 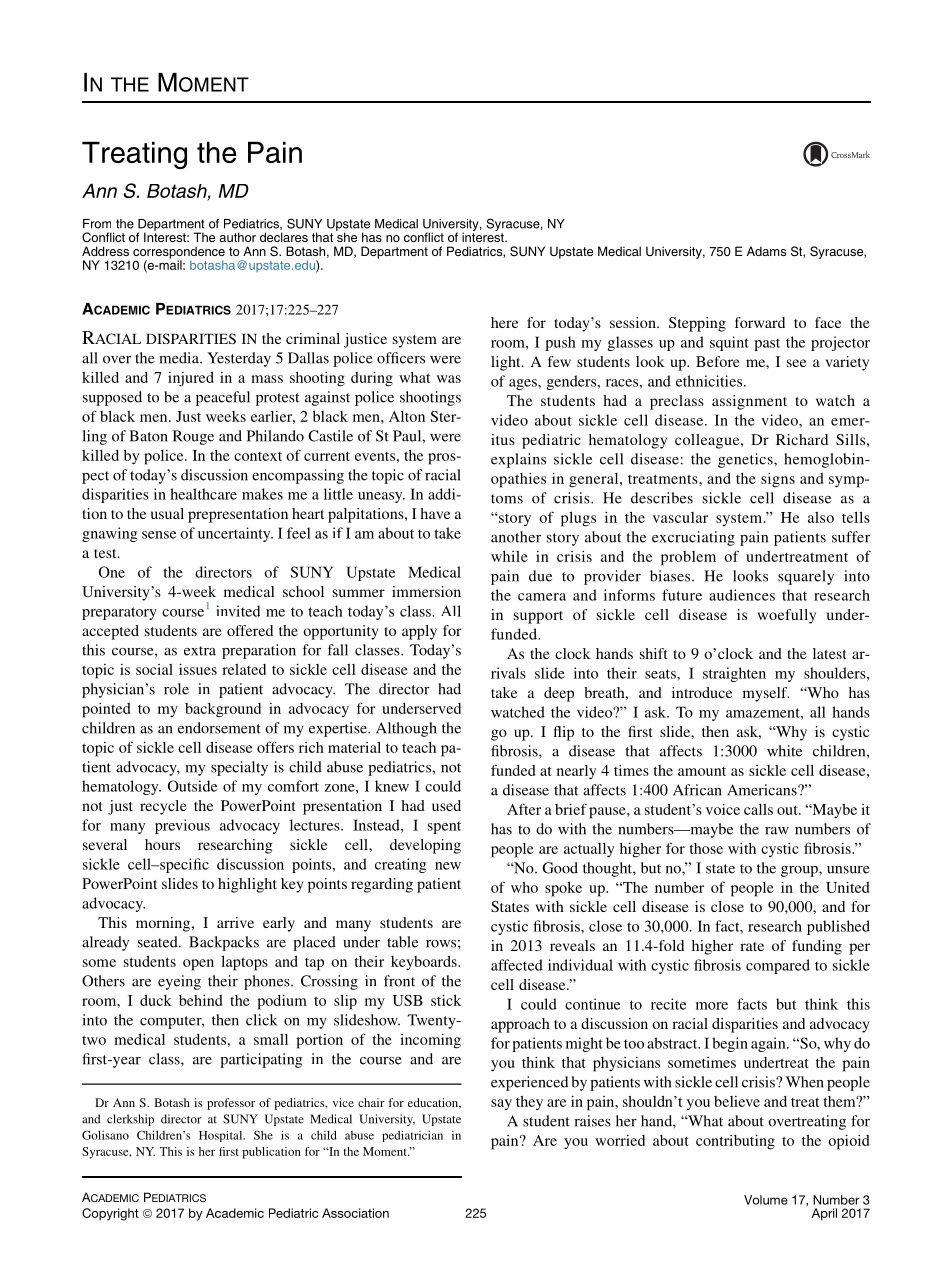 What do you see at coordinates (222, 1136) in the image?
I see `Hospital` at bounding box center [222, 1136].
